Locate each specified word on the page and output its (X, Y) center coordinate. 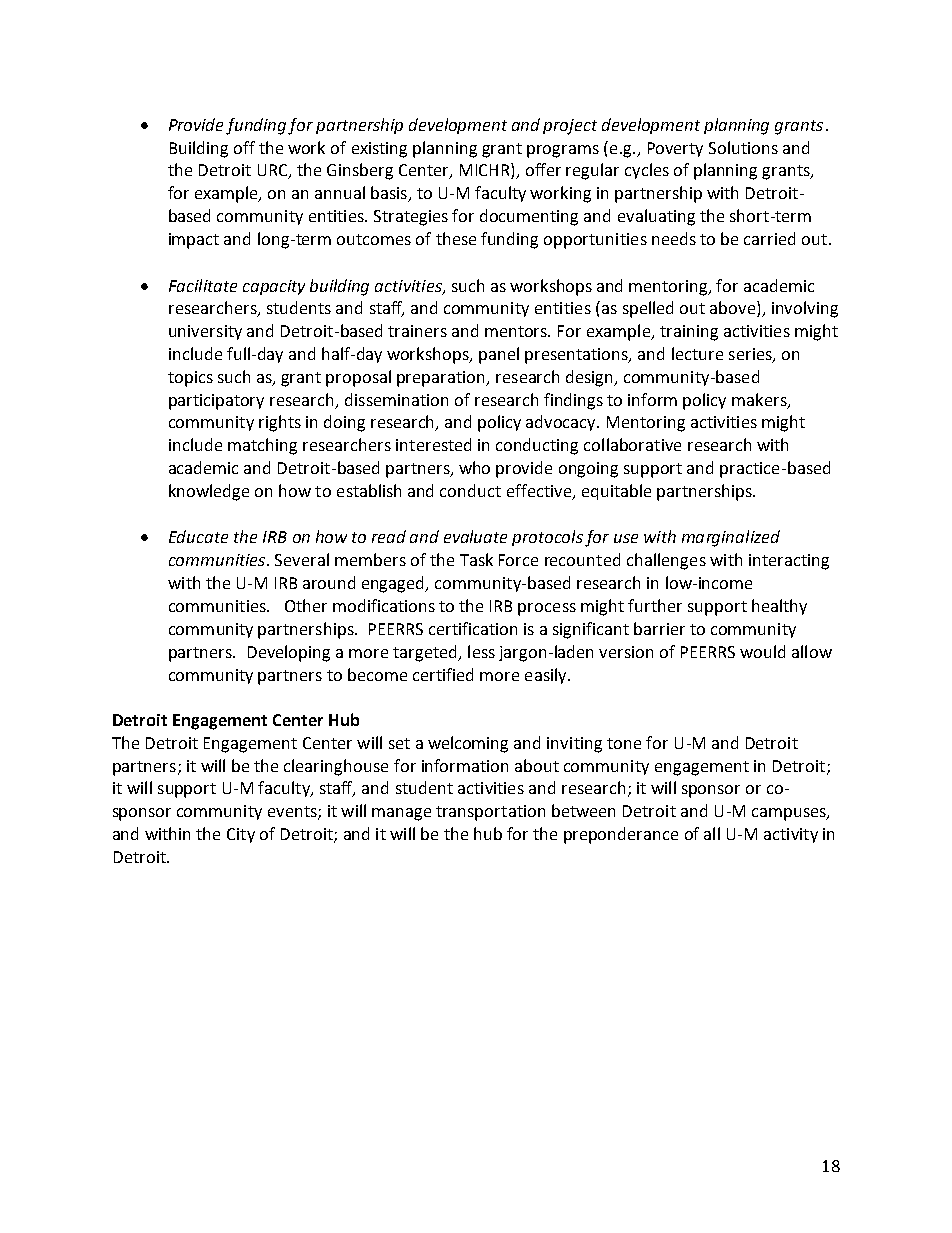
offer (543, 169)
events (293, 813)
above (734, 309)
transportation (490, 813)
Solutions (743, 147)
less (481, 651)
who (474, 467)
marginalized (731, 538)
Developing (289, 653)
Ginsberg (360, 171)
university (205, 332)
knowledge (209, 492)
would (762, 651)
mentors (517, 331)
